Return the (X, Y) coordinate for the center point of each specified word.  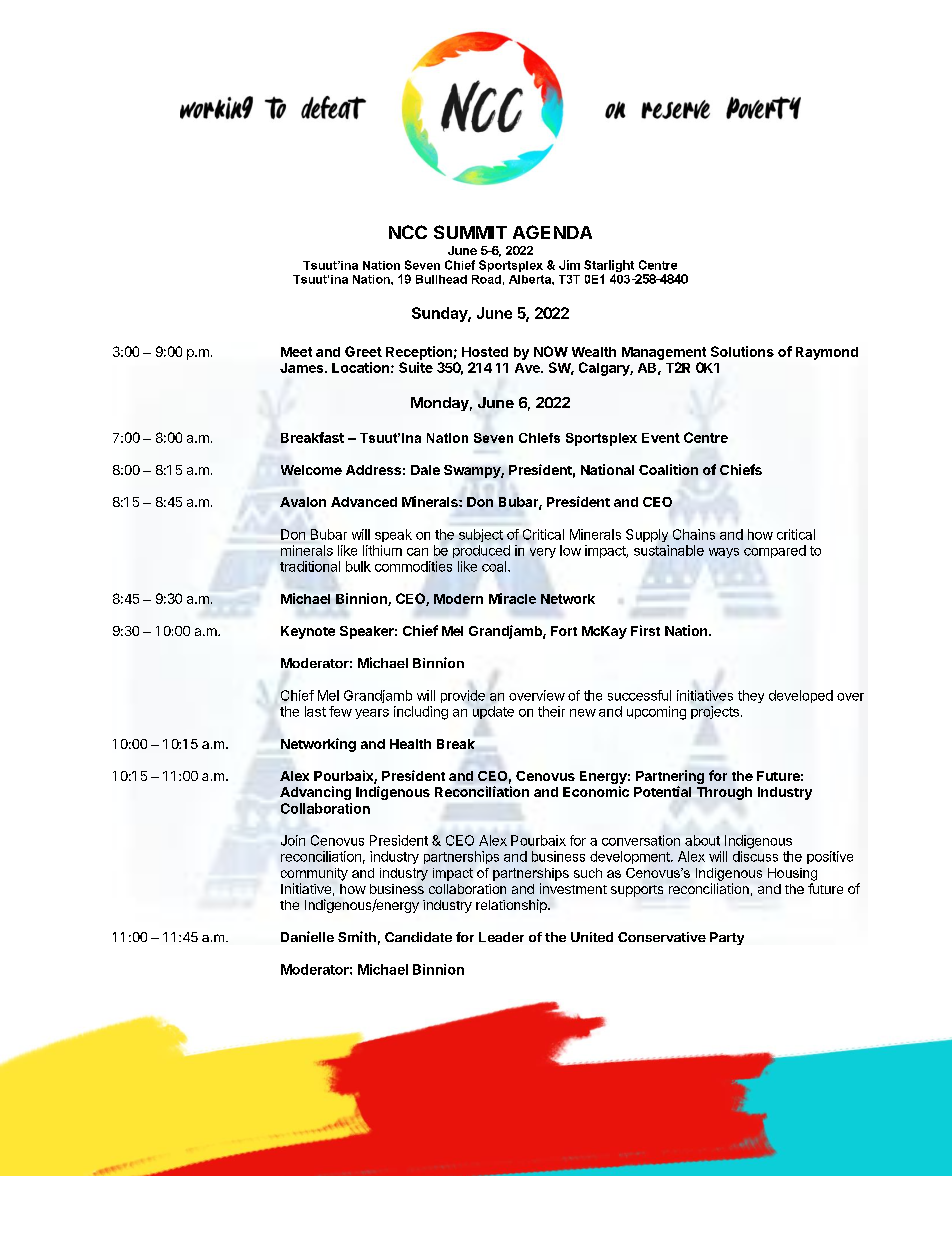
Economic (596, 791)
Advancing (315, 793)
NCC (408, 232)
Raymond (827, 353)
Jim (569, 265)
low (570, 550)
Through (724, 793)
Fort (564, 631)
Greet (363, 351)
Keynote (308, 632)
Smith (357, 936)
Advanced (364, 502)
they (751, 696)
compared (775, 551)
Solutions (742, 351)
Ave (528, 368)
